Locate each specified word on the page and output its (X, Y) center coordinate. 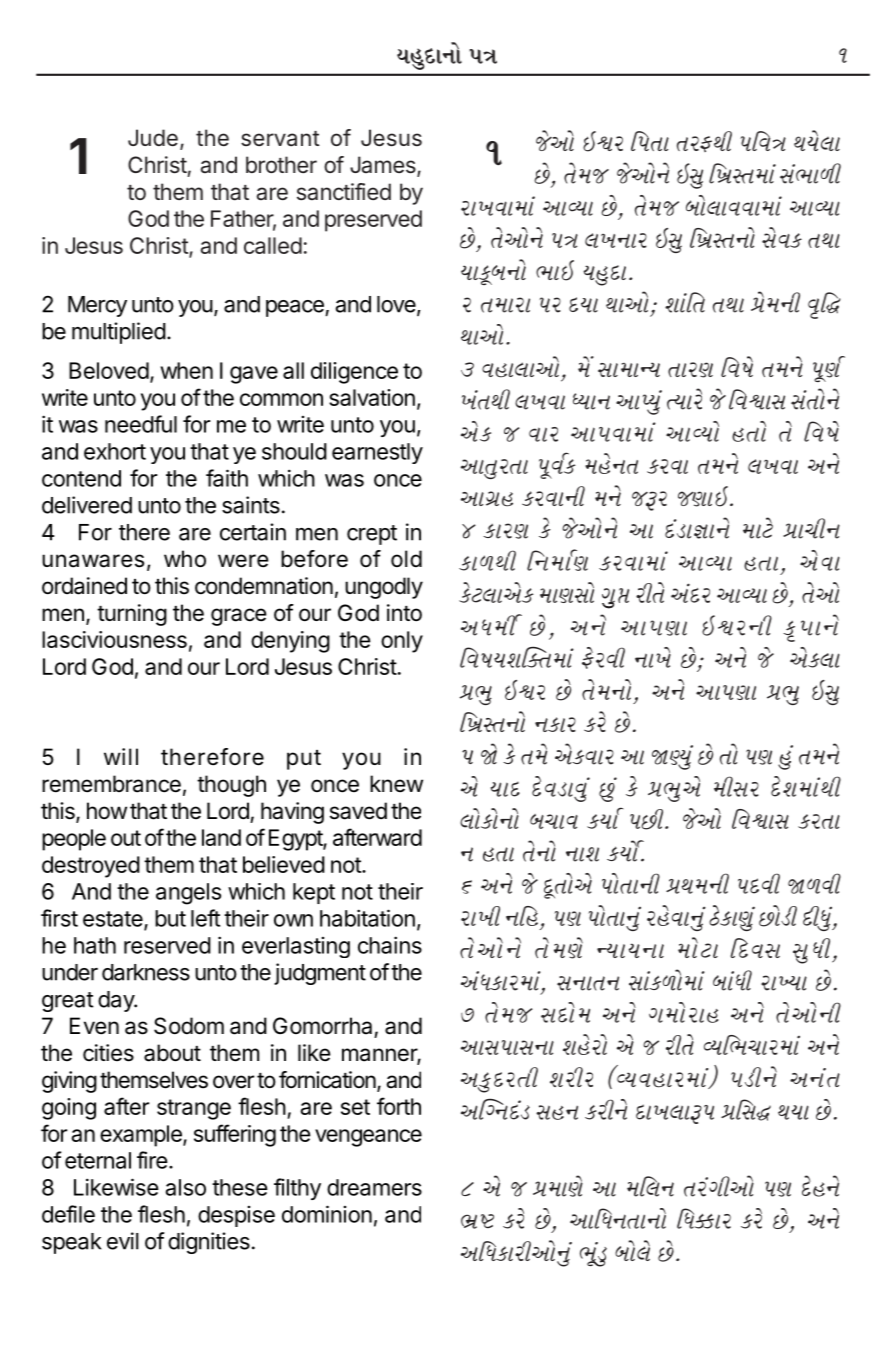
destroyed (91, 867)
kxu (764, 528)
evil (123, 1241)
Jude (153, 138)
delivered (87, 505)
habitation (367, 918)
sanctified (344, 192)
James (384, 166)
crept (372, 535)
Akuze (778, 916)
